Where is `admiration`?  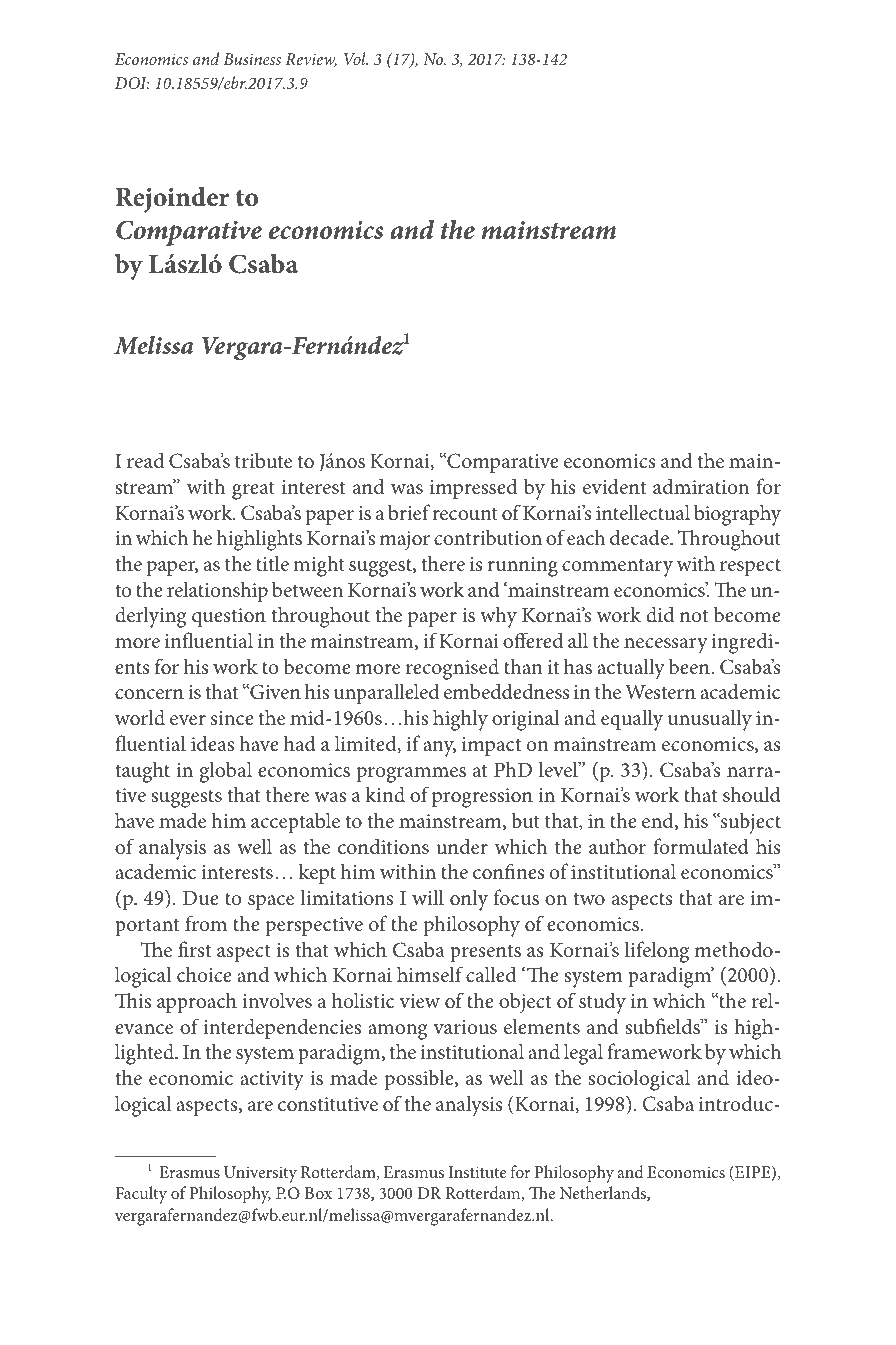 admiration is located at coordinates (701, 486).
